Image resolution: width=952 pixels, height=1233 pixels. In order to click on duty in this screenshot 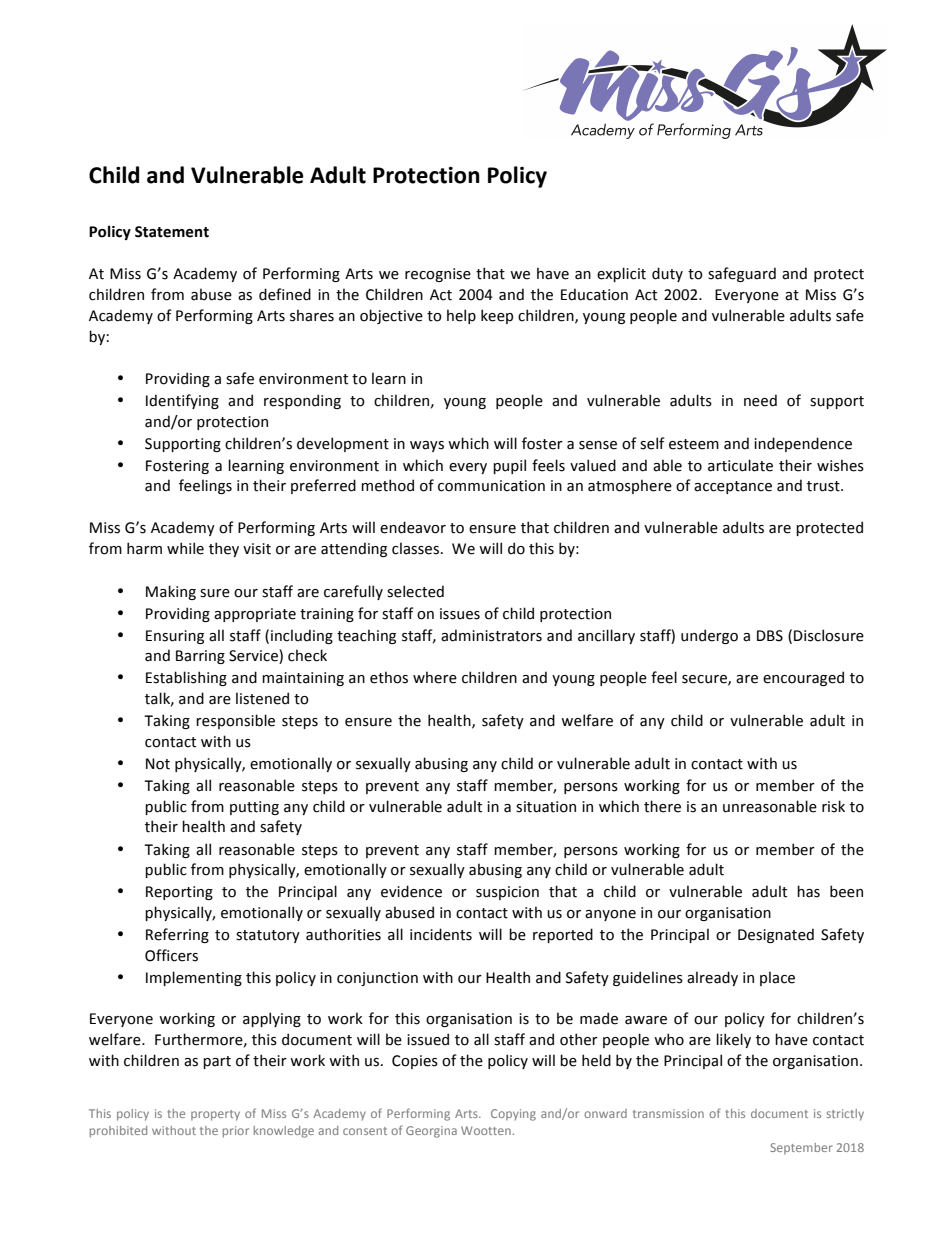, I will do `click(667, 274)`.
